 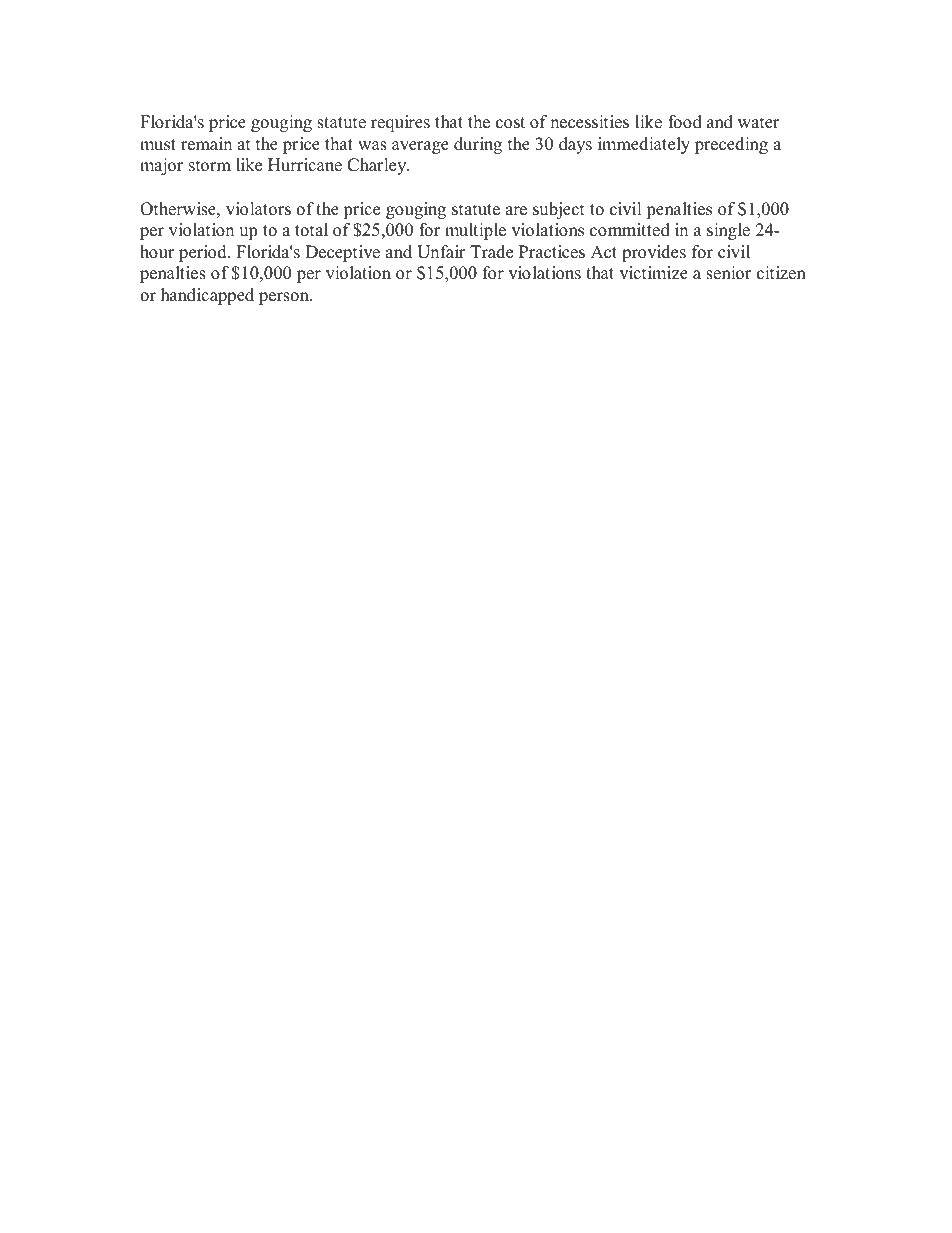 What do you see at coordinates (654, 253) in the screenshot?
I see `provides` at bounding box center [654, 253].
